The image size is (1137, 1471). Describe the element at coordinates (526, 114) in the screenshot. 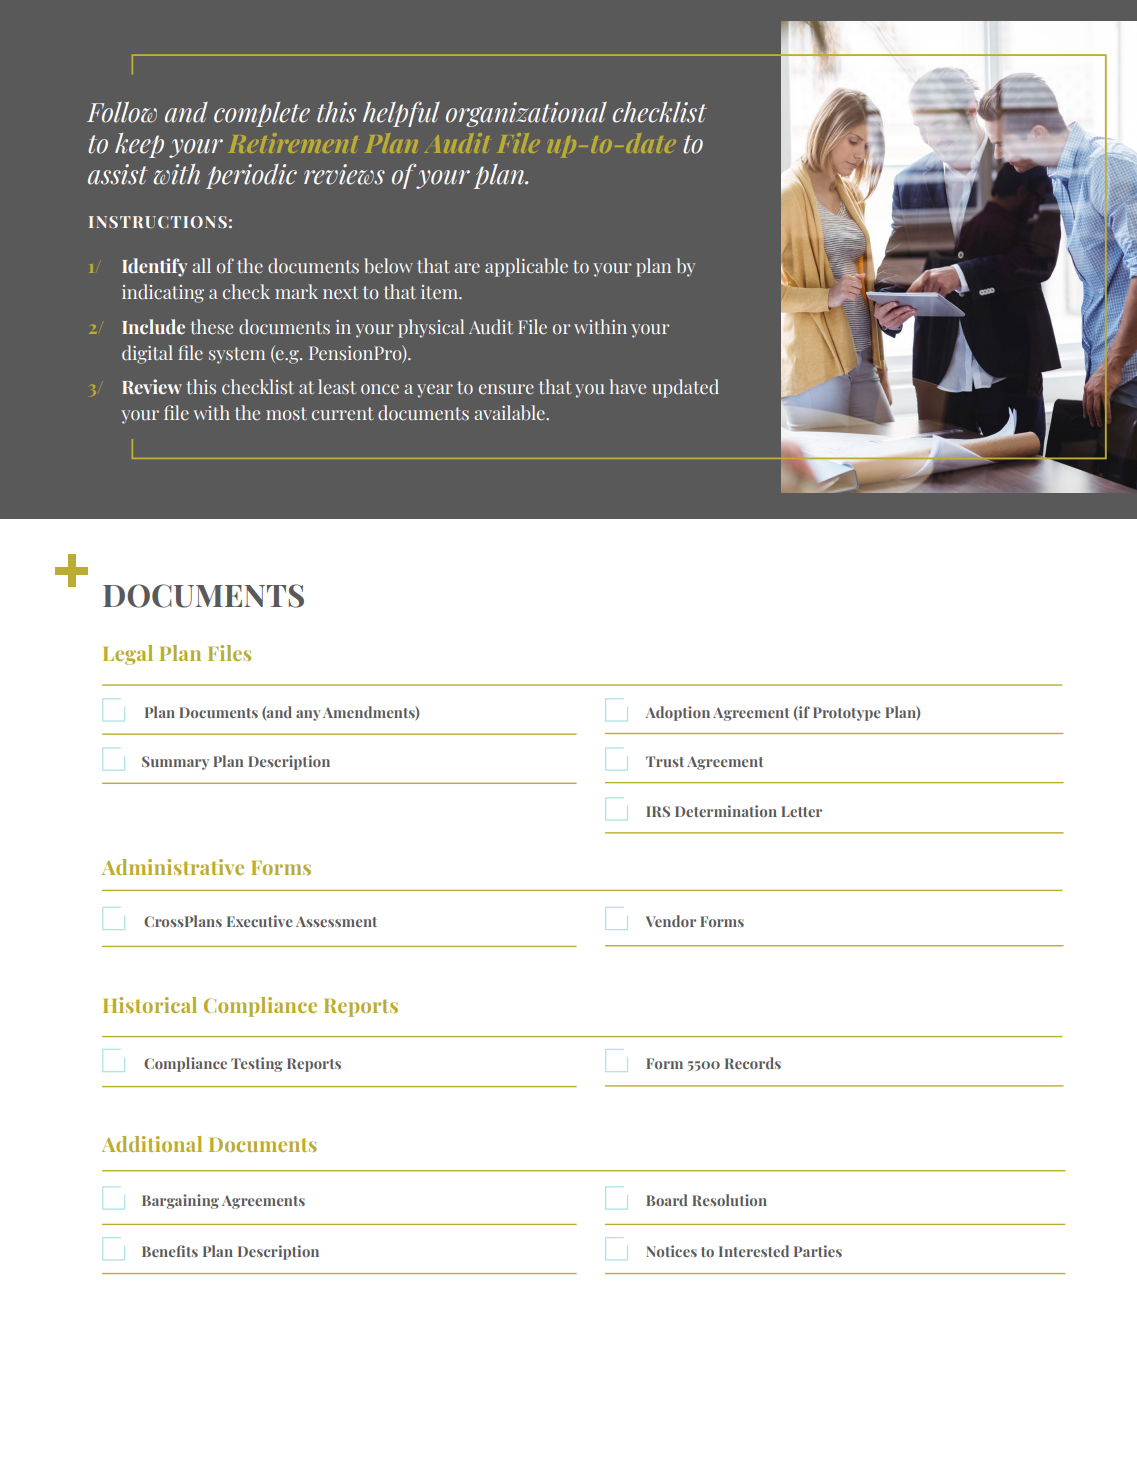

I see `organizational` at that location.
